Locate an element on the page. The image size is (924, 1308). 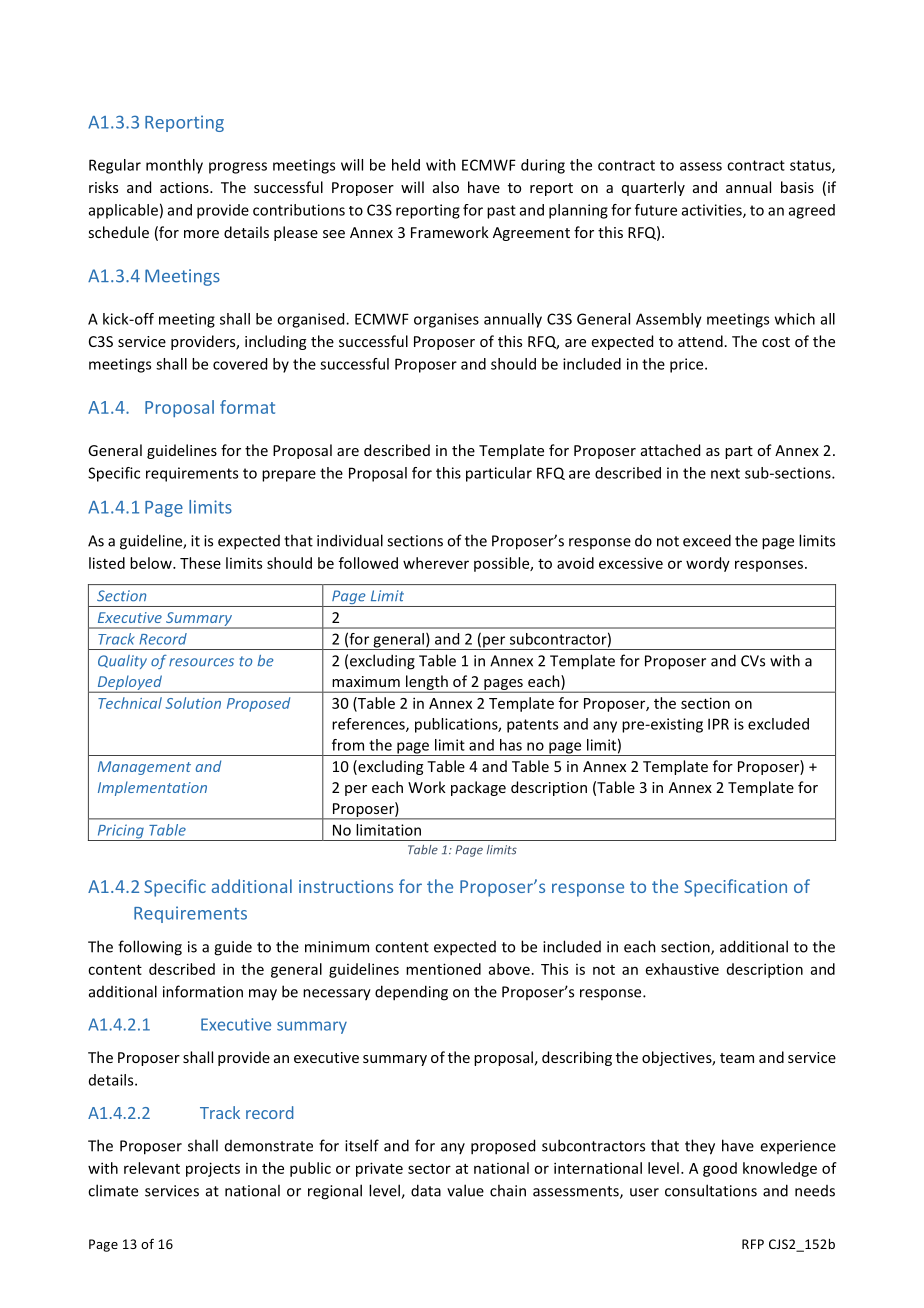
activities is located at coordinates (713, 211).
